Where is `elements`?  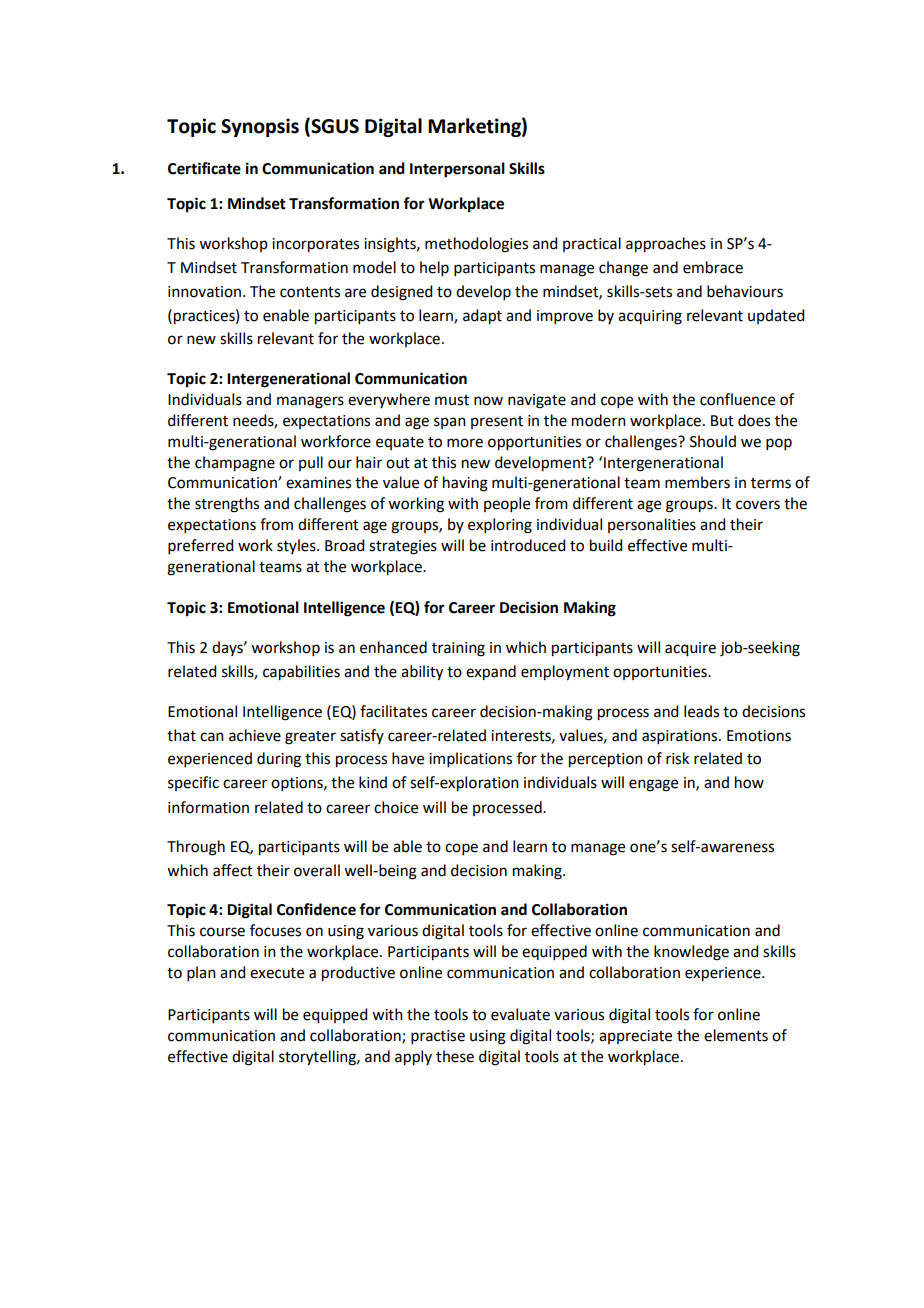 elements is located at coordinates (736, 1035).
